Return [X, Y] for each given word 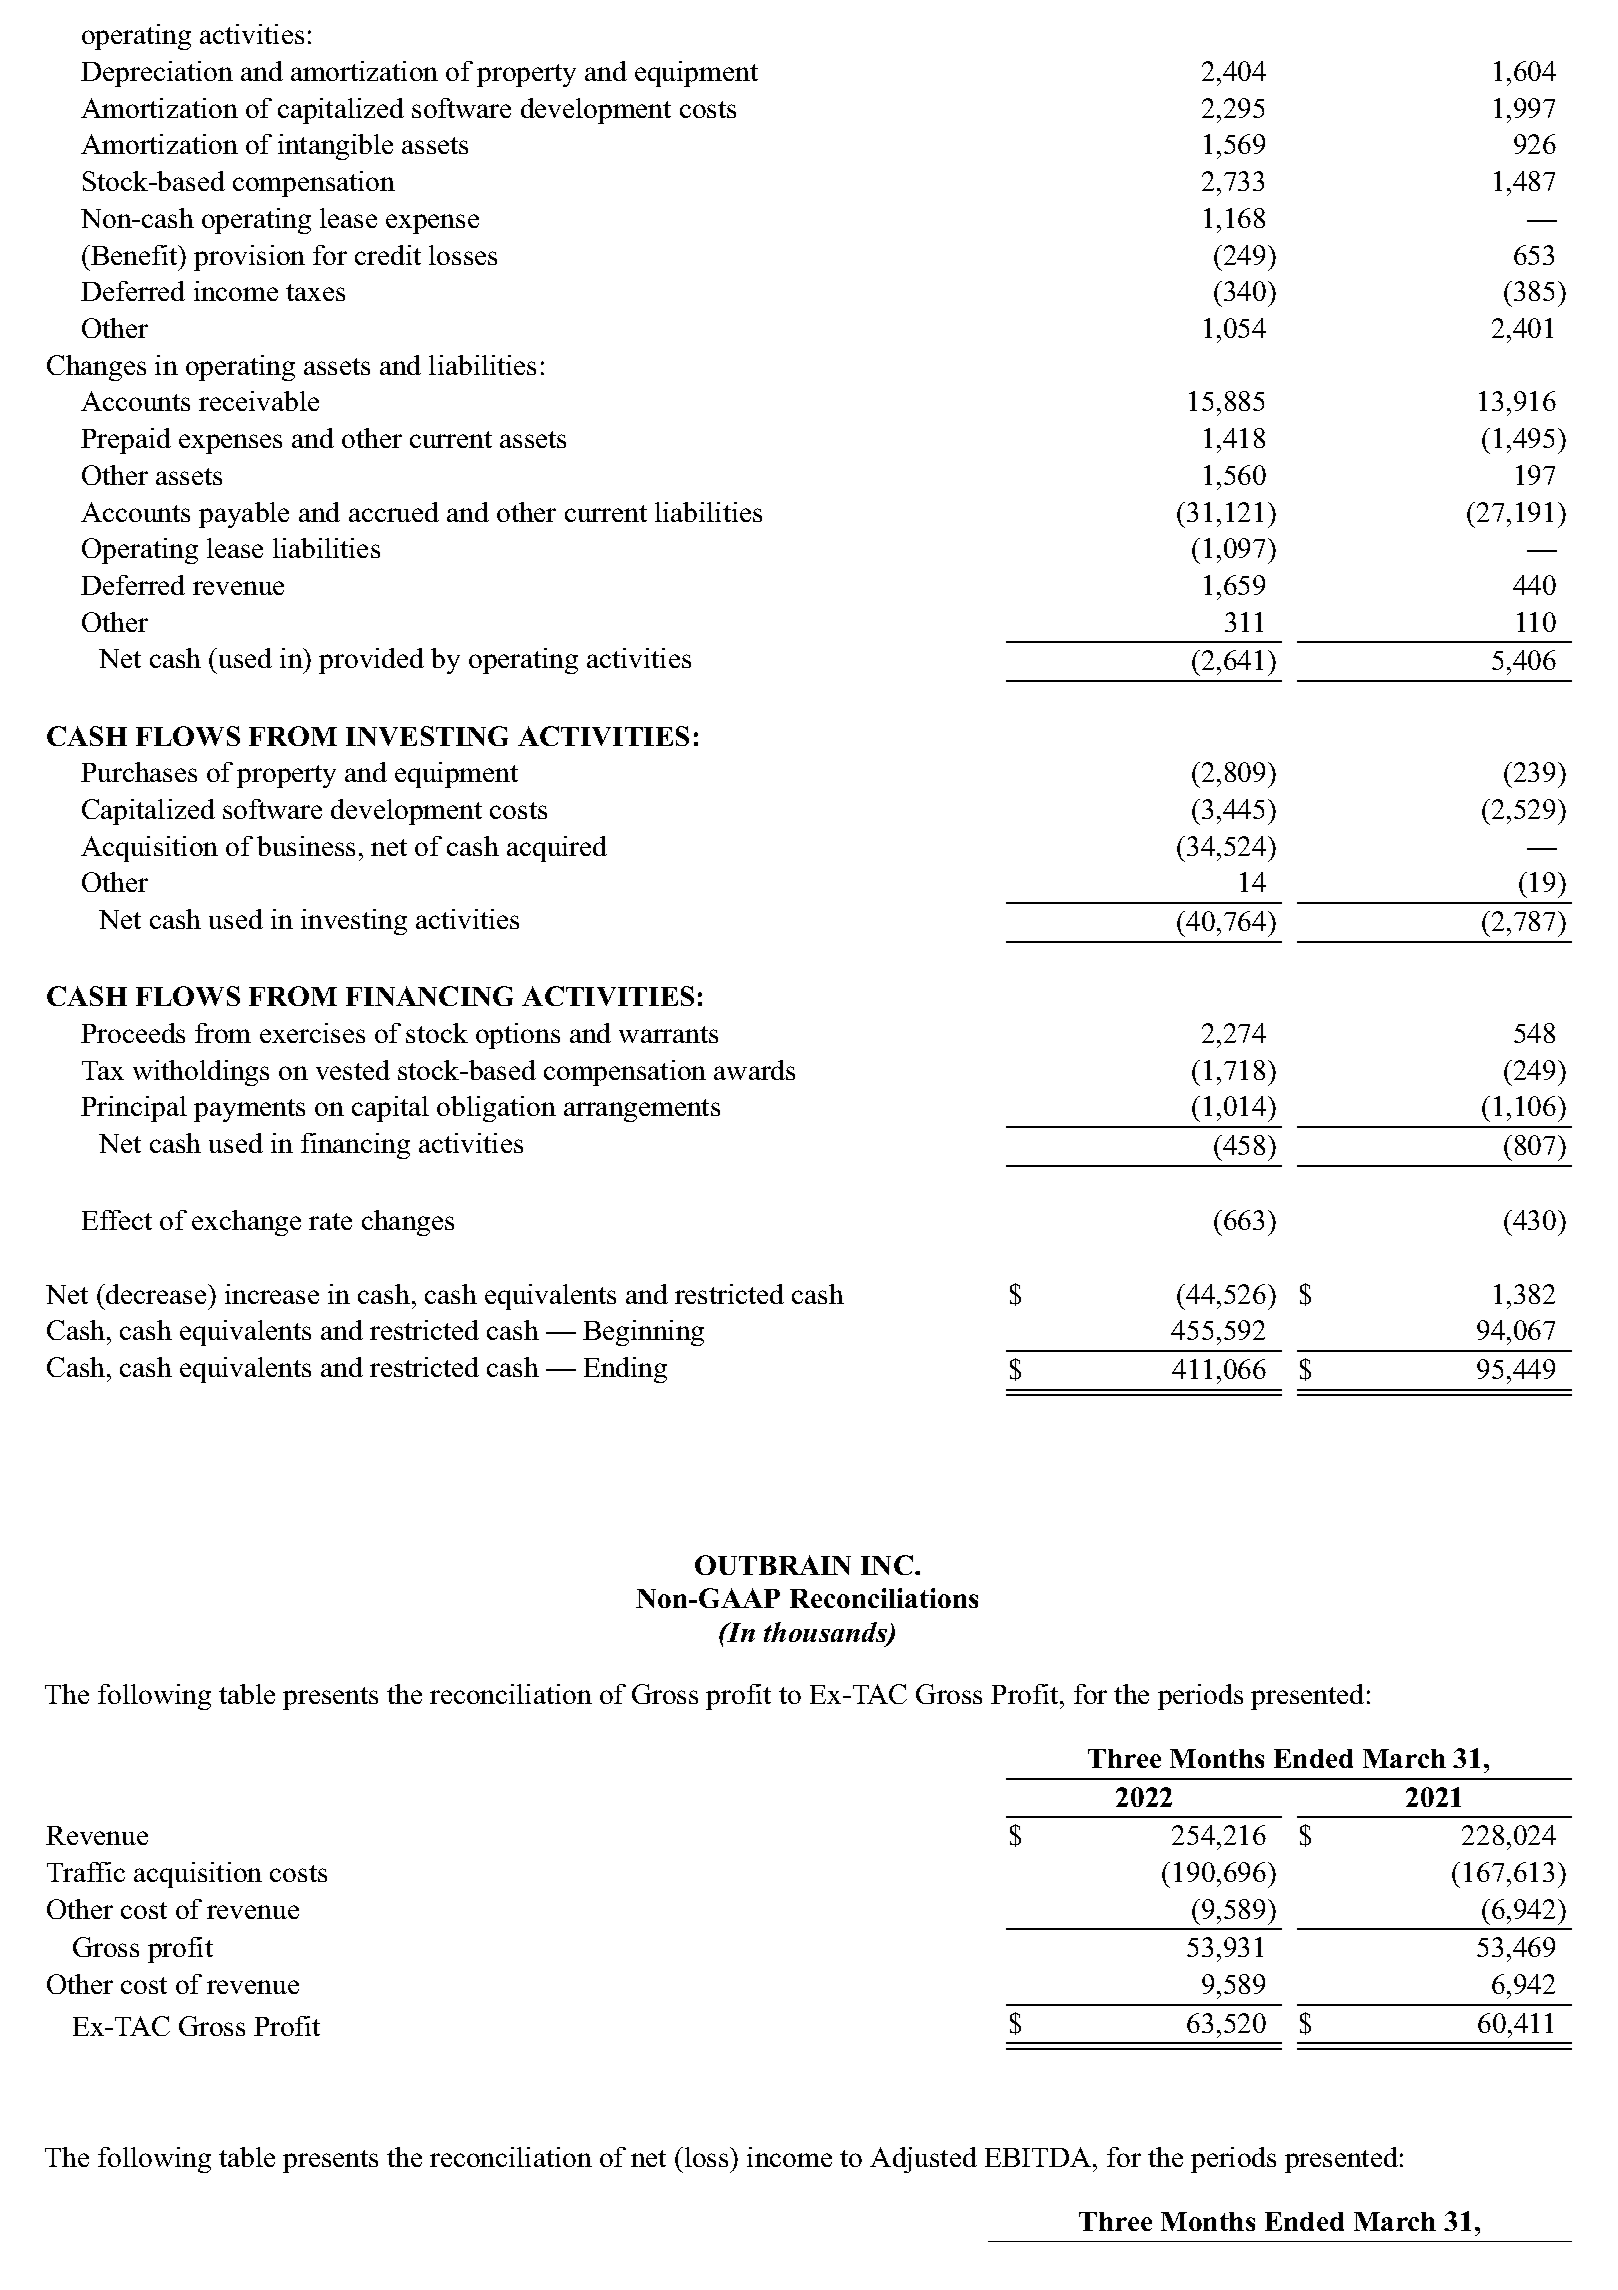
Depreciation [157, 74]
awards [754, 1070]
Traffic [86, 1872]
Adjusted [923, 2160]
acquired [557, 849]
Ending [625, 1370]
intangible [335, 147]
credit [388, 255]
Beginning [643, 1333]
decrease [156, 1294]
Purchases [139, 772]
